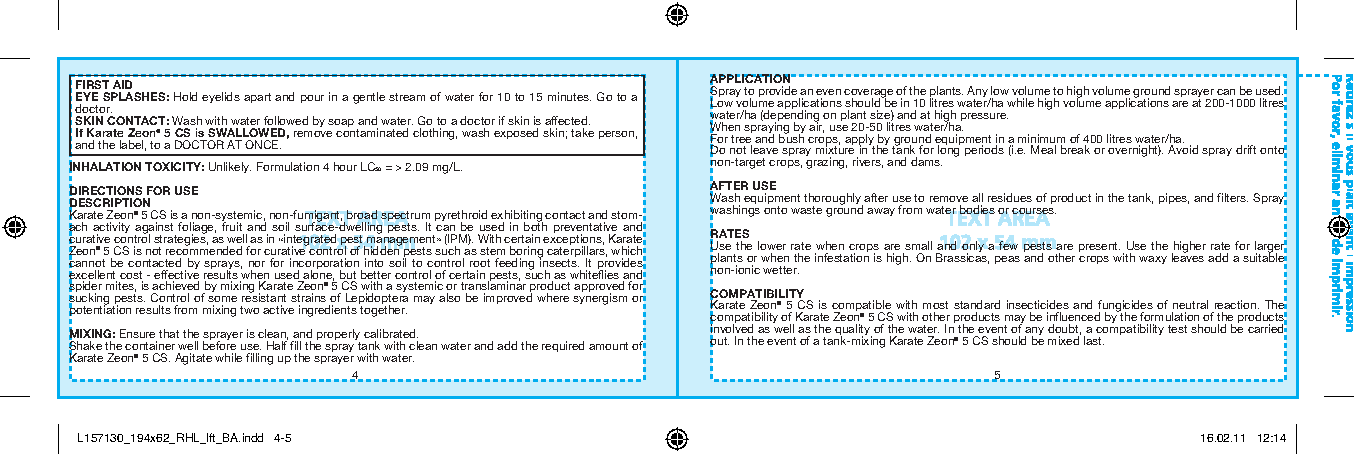 This screenshot has height=454, width=1354. Describe the element at coordinates (257, 264) in the screenshot. I see `nor` at that location.
